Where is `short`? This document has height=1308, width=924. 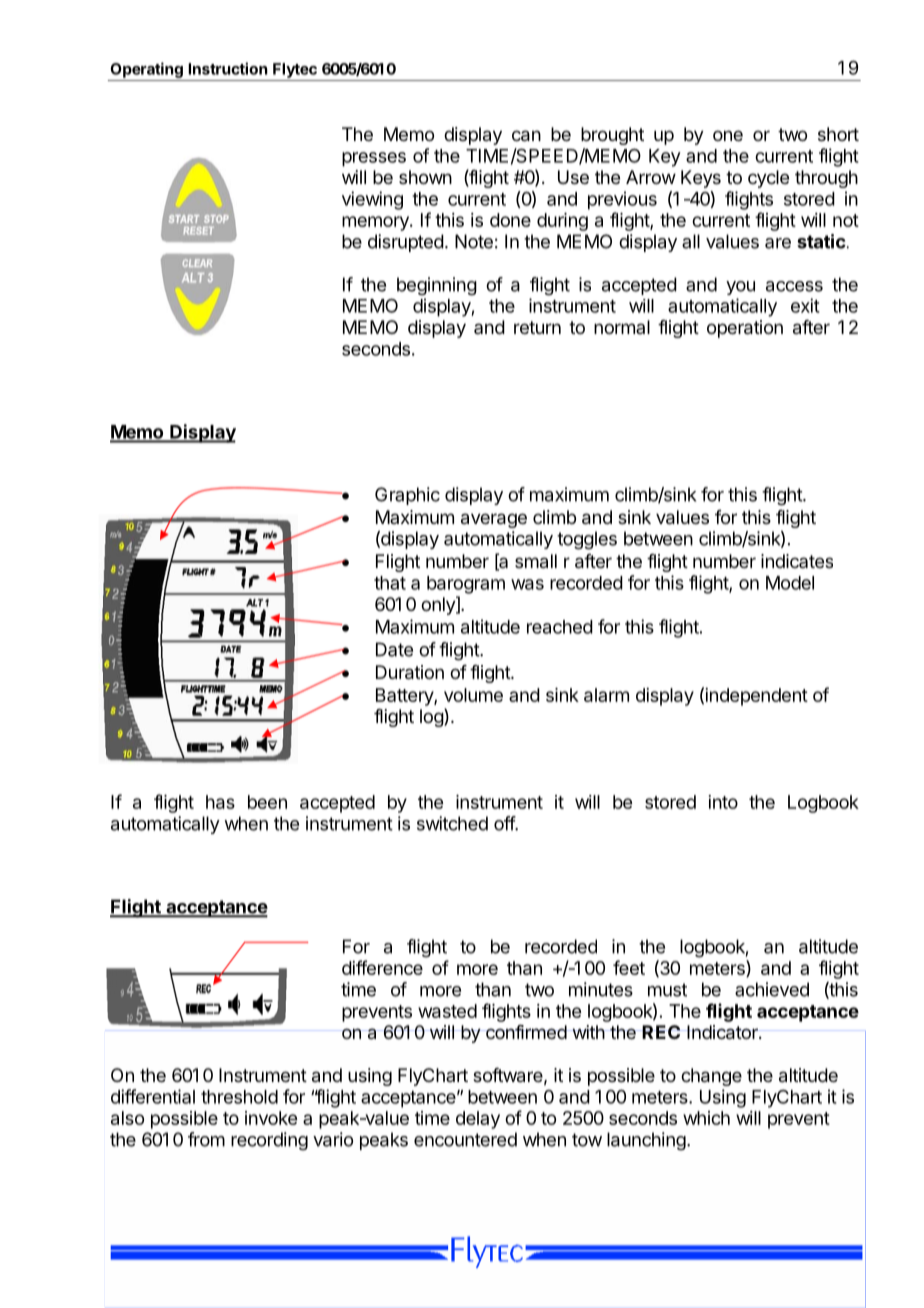 short is located at coordinates (838, 134).
